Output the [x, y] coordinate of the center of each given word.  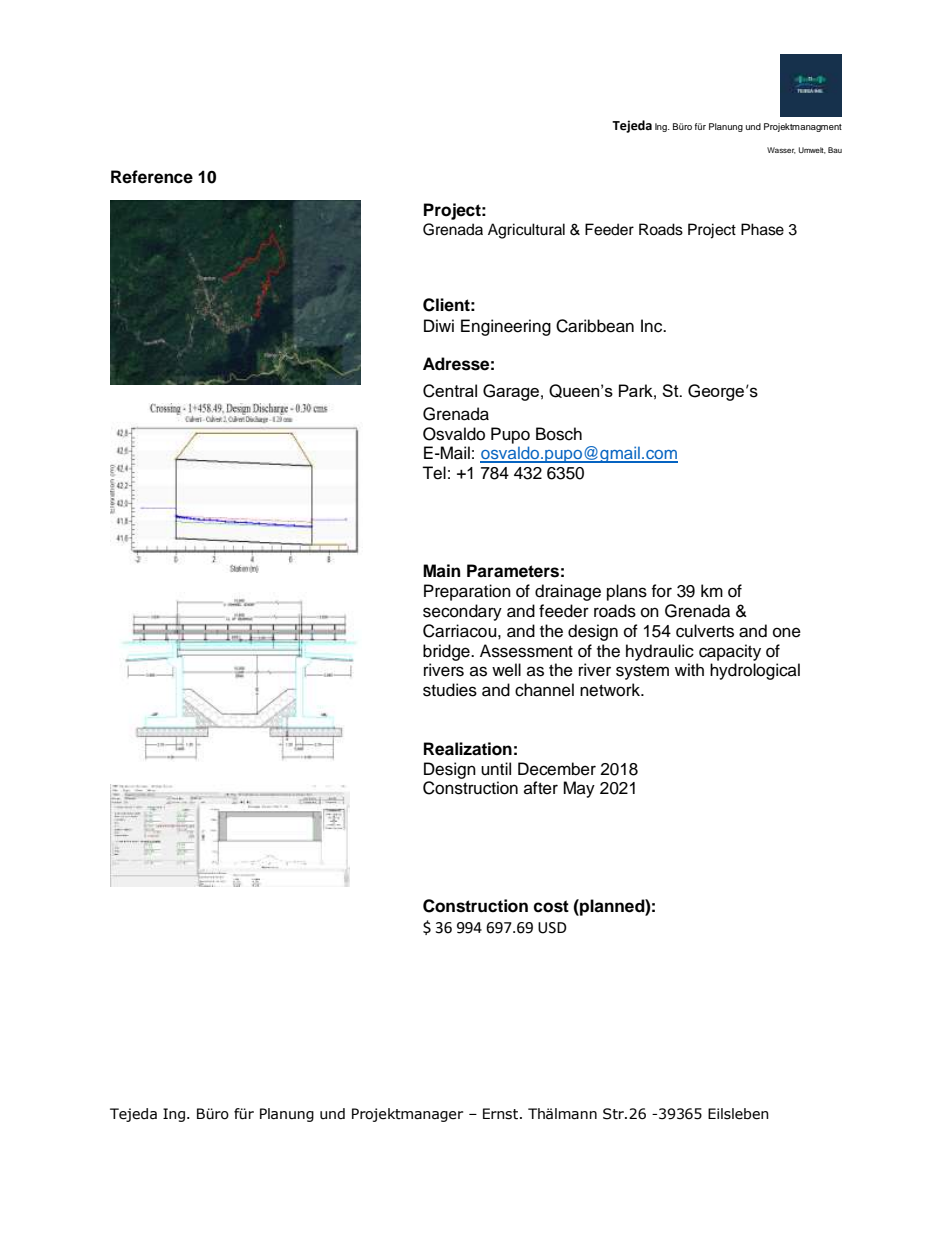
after [541, 788]
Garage [511, 392]
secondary [462, 612]
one [787, 632]
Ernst [502, 1114]
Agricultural [526, 231]
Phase [762, 229]
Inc [653, 326]
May [579, 789]
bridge [447, 652]
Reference [152, 177]
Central [450, 391]
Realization [468, 749]
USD [552, 928]
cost [551, 906]
